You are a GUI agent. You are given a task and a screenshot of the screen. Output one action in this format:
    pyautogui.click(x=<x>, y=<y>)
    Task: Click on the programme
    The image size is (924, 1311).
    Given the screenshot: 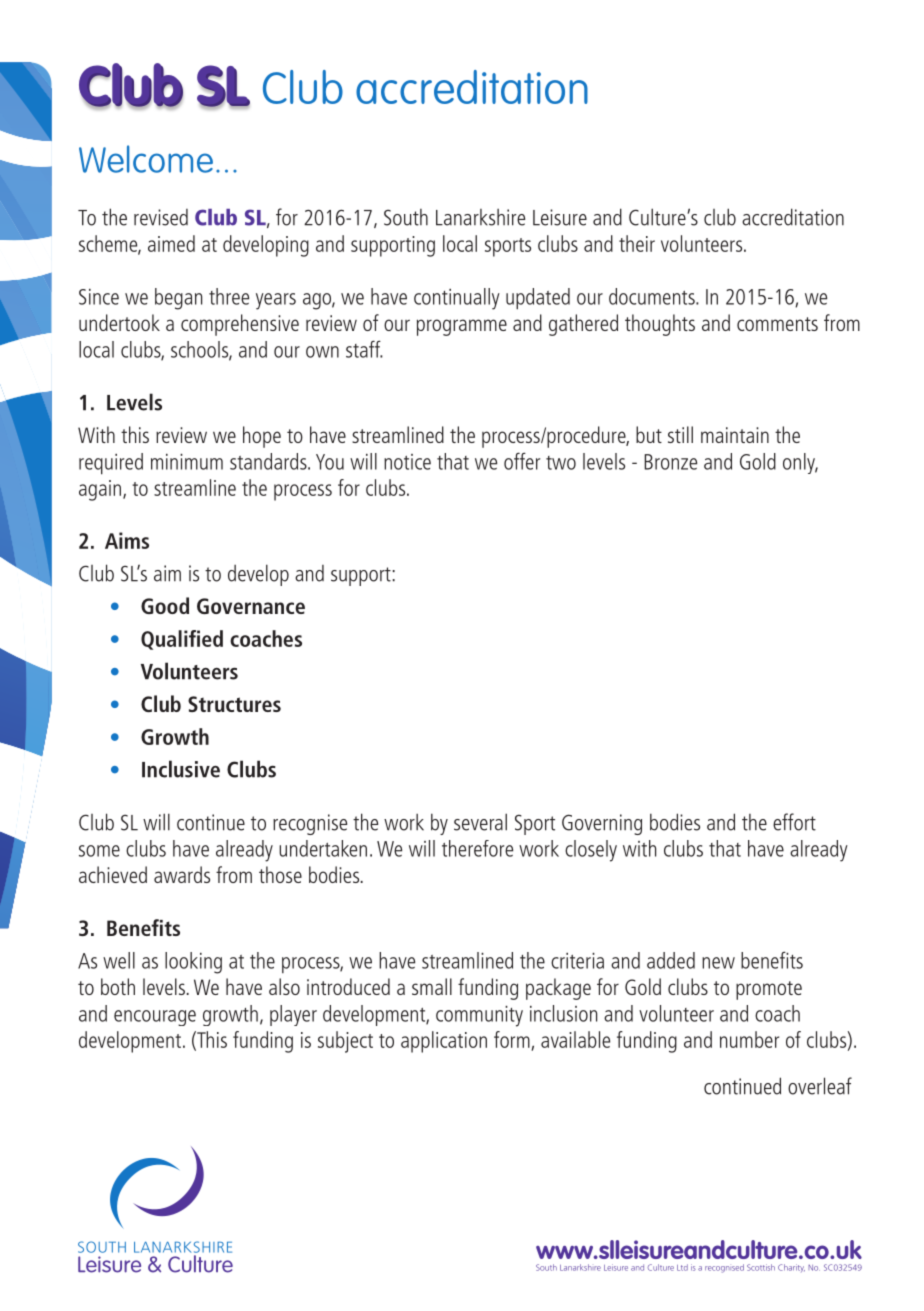 What is the action you would take?
    pyautogui.click(x=462, y=327)
